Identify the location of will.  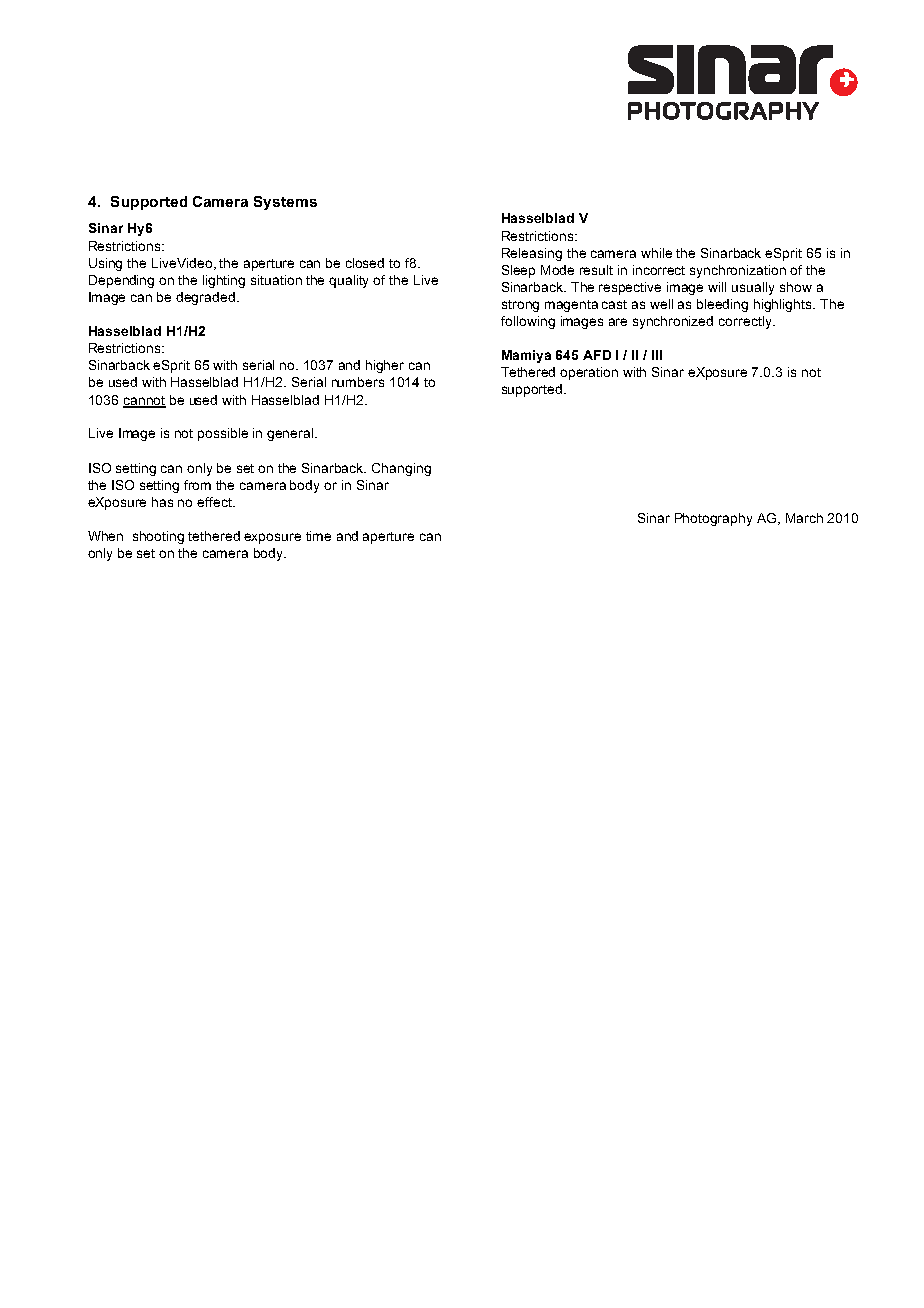
(717, 287).
